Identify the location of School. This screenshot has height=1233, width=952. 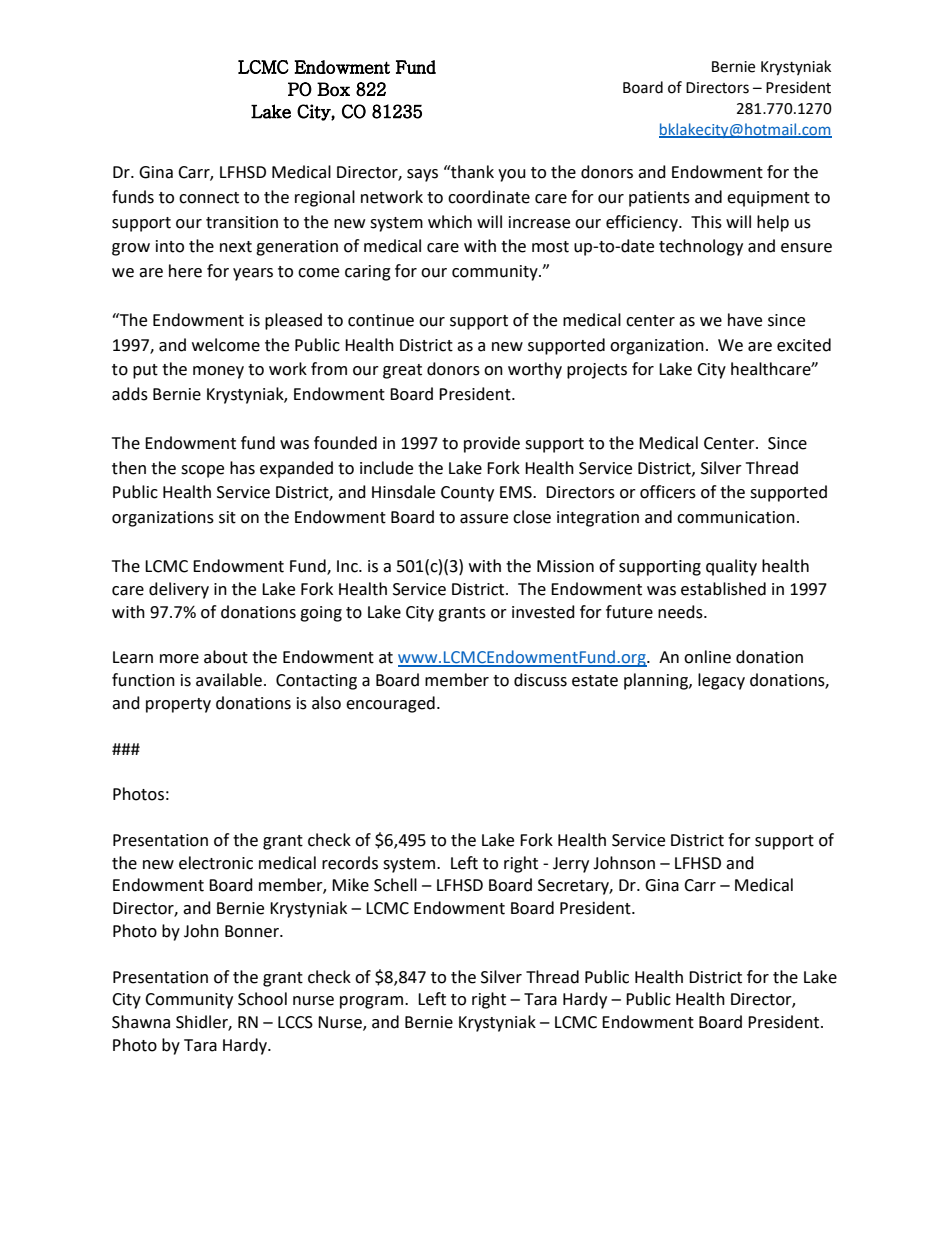
(262, 999).
